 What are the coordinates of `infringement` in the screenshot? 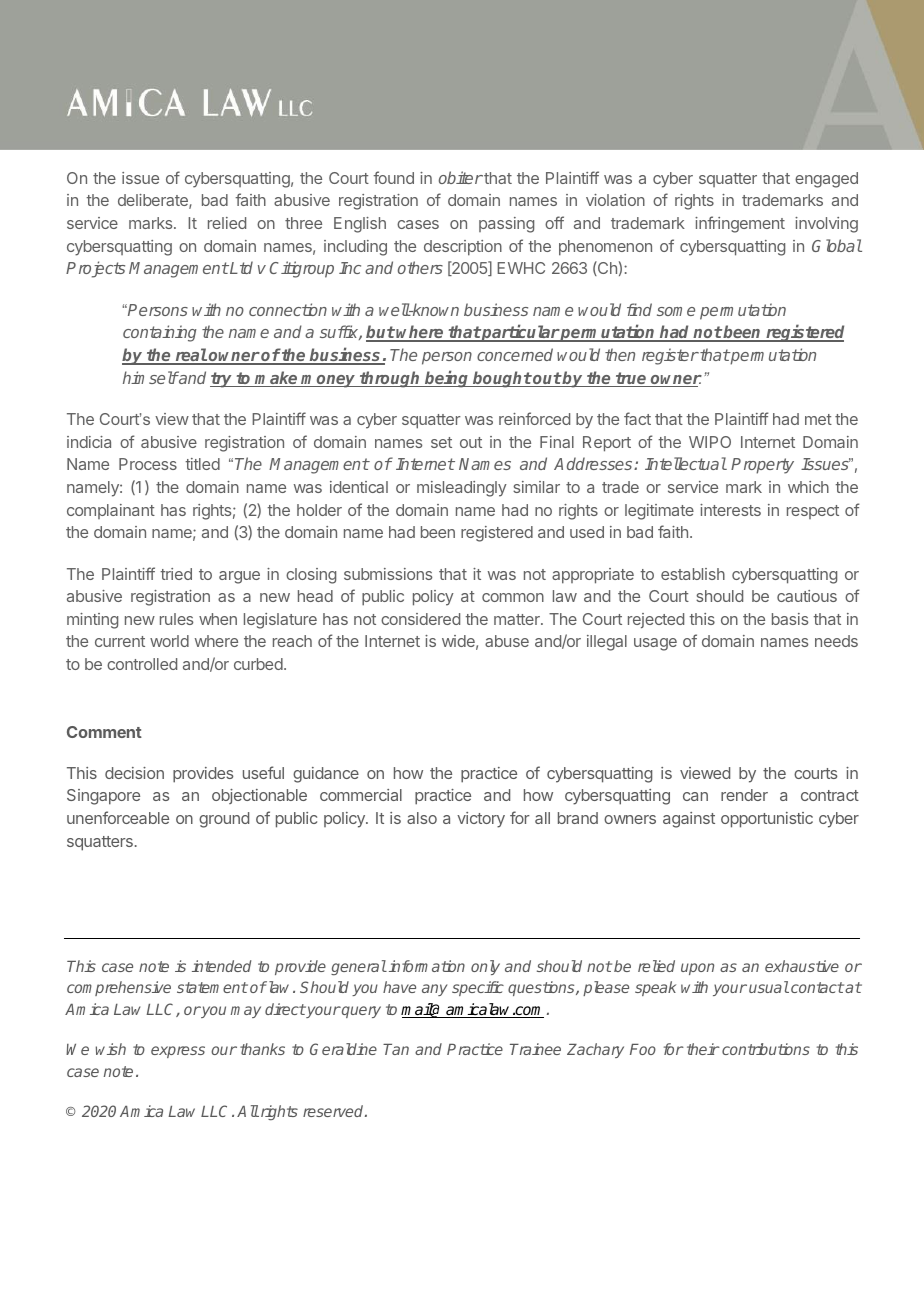 It's located at (740, 224).
